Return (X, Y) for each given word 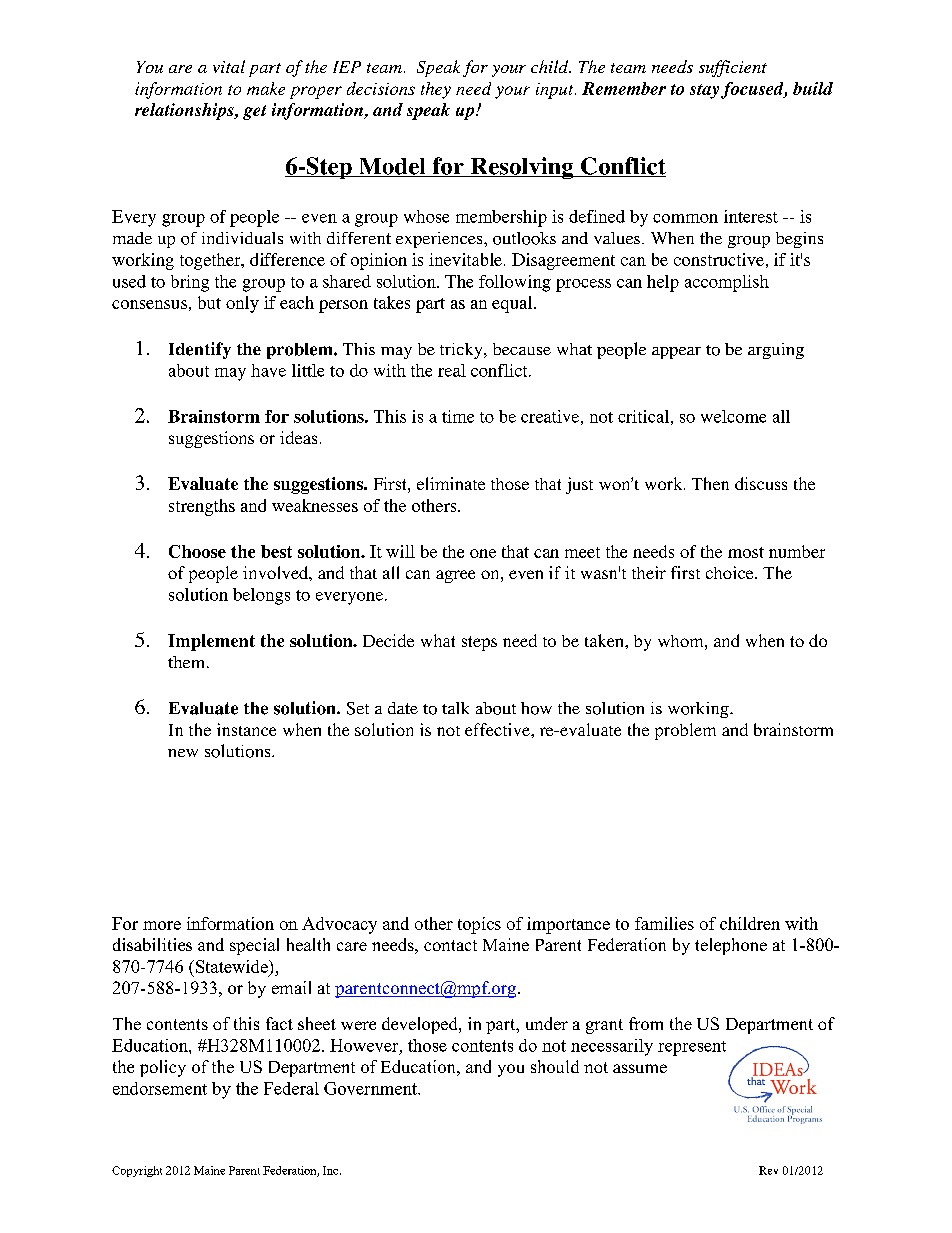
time (458, 416)
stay (704, 91)
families (664, 923)
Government (372, 1088)
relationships (185, 111)
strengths (202, 507)
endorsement (160, 1088)
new (183, 753)
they (436, 90)
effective (498, 729)
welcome (733, 416)
